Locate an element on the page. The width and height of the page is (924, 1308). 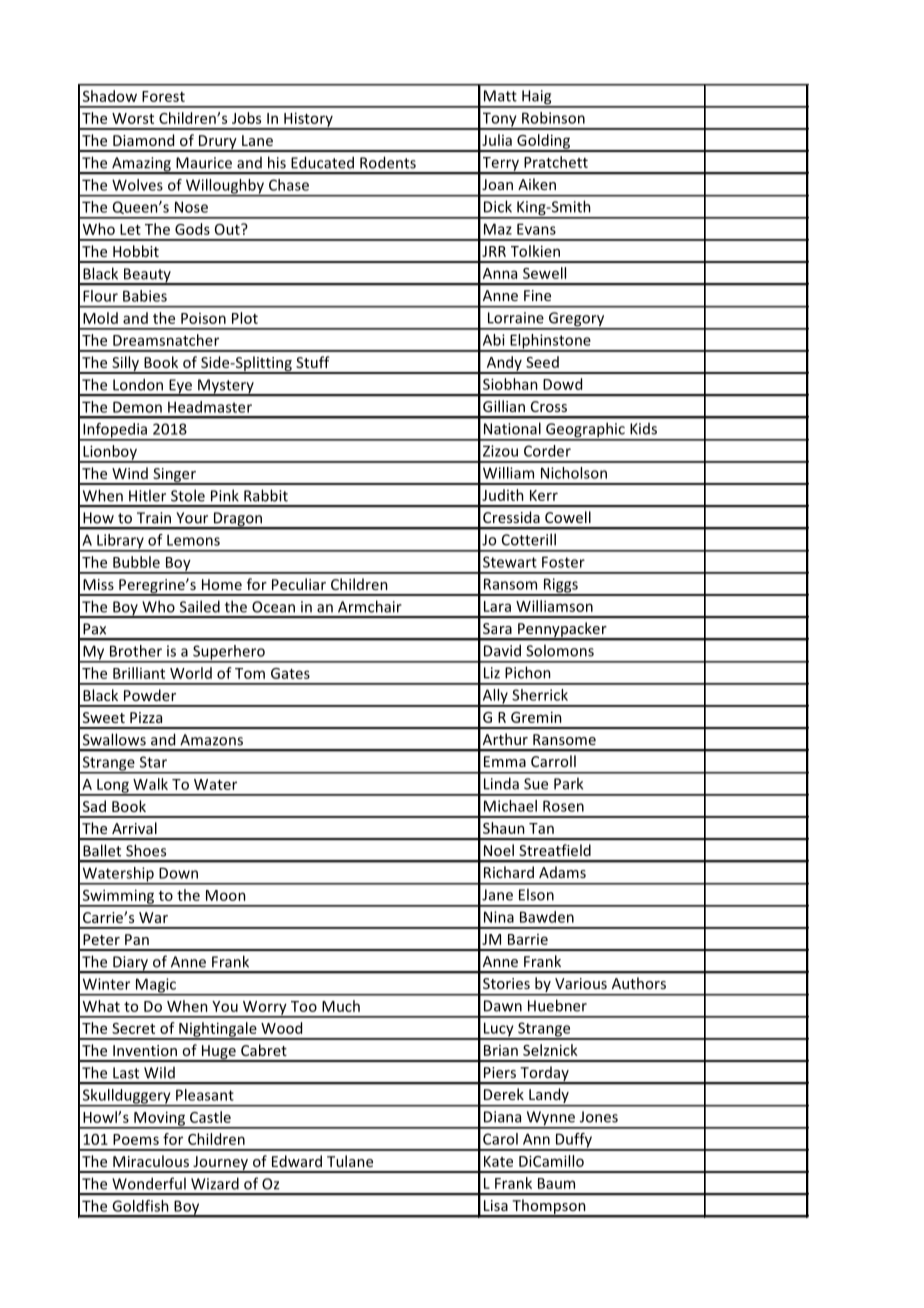
Riggs is located at coordinates (560, 586).
